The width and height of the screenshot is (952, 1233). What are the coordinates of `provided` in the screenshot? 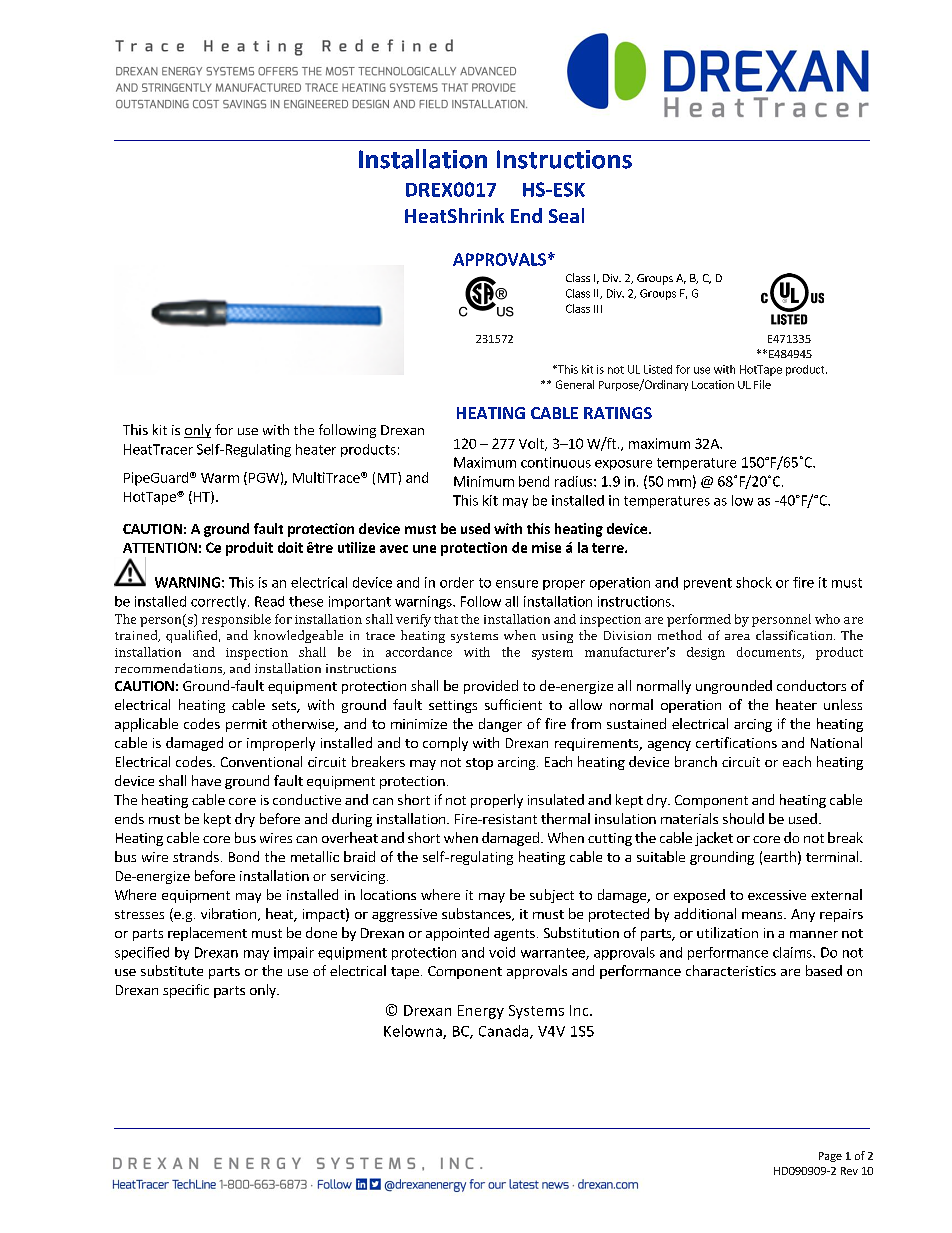 It's located at (491, 687).
